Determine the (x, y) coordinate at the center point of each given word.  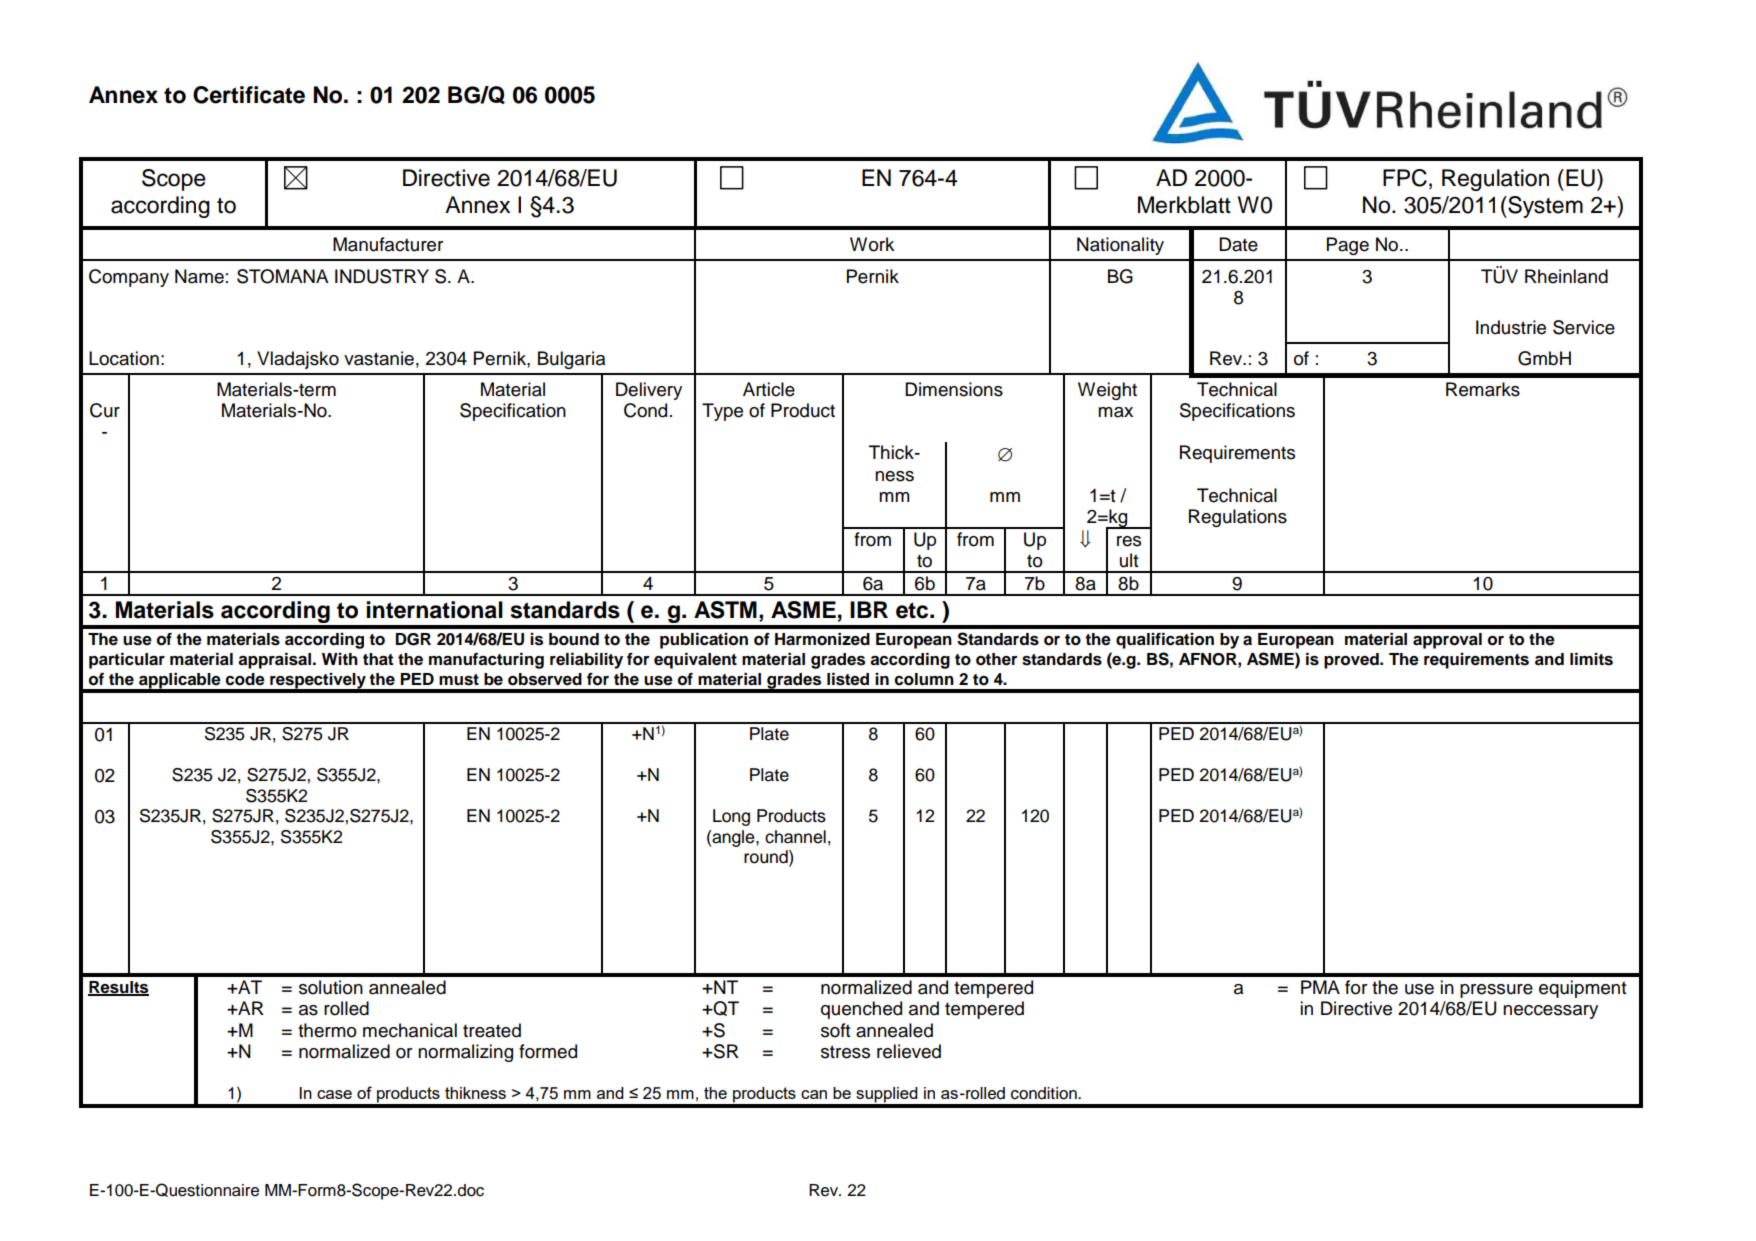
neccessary (1550, 1012)
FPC (1405, 178)
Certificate (249, 95)
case (334, 1094)
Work (872, 244)
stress (845, 1052)
